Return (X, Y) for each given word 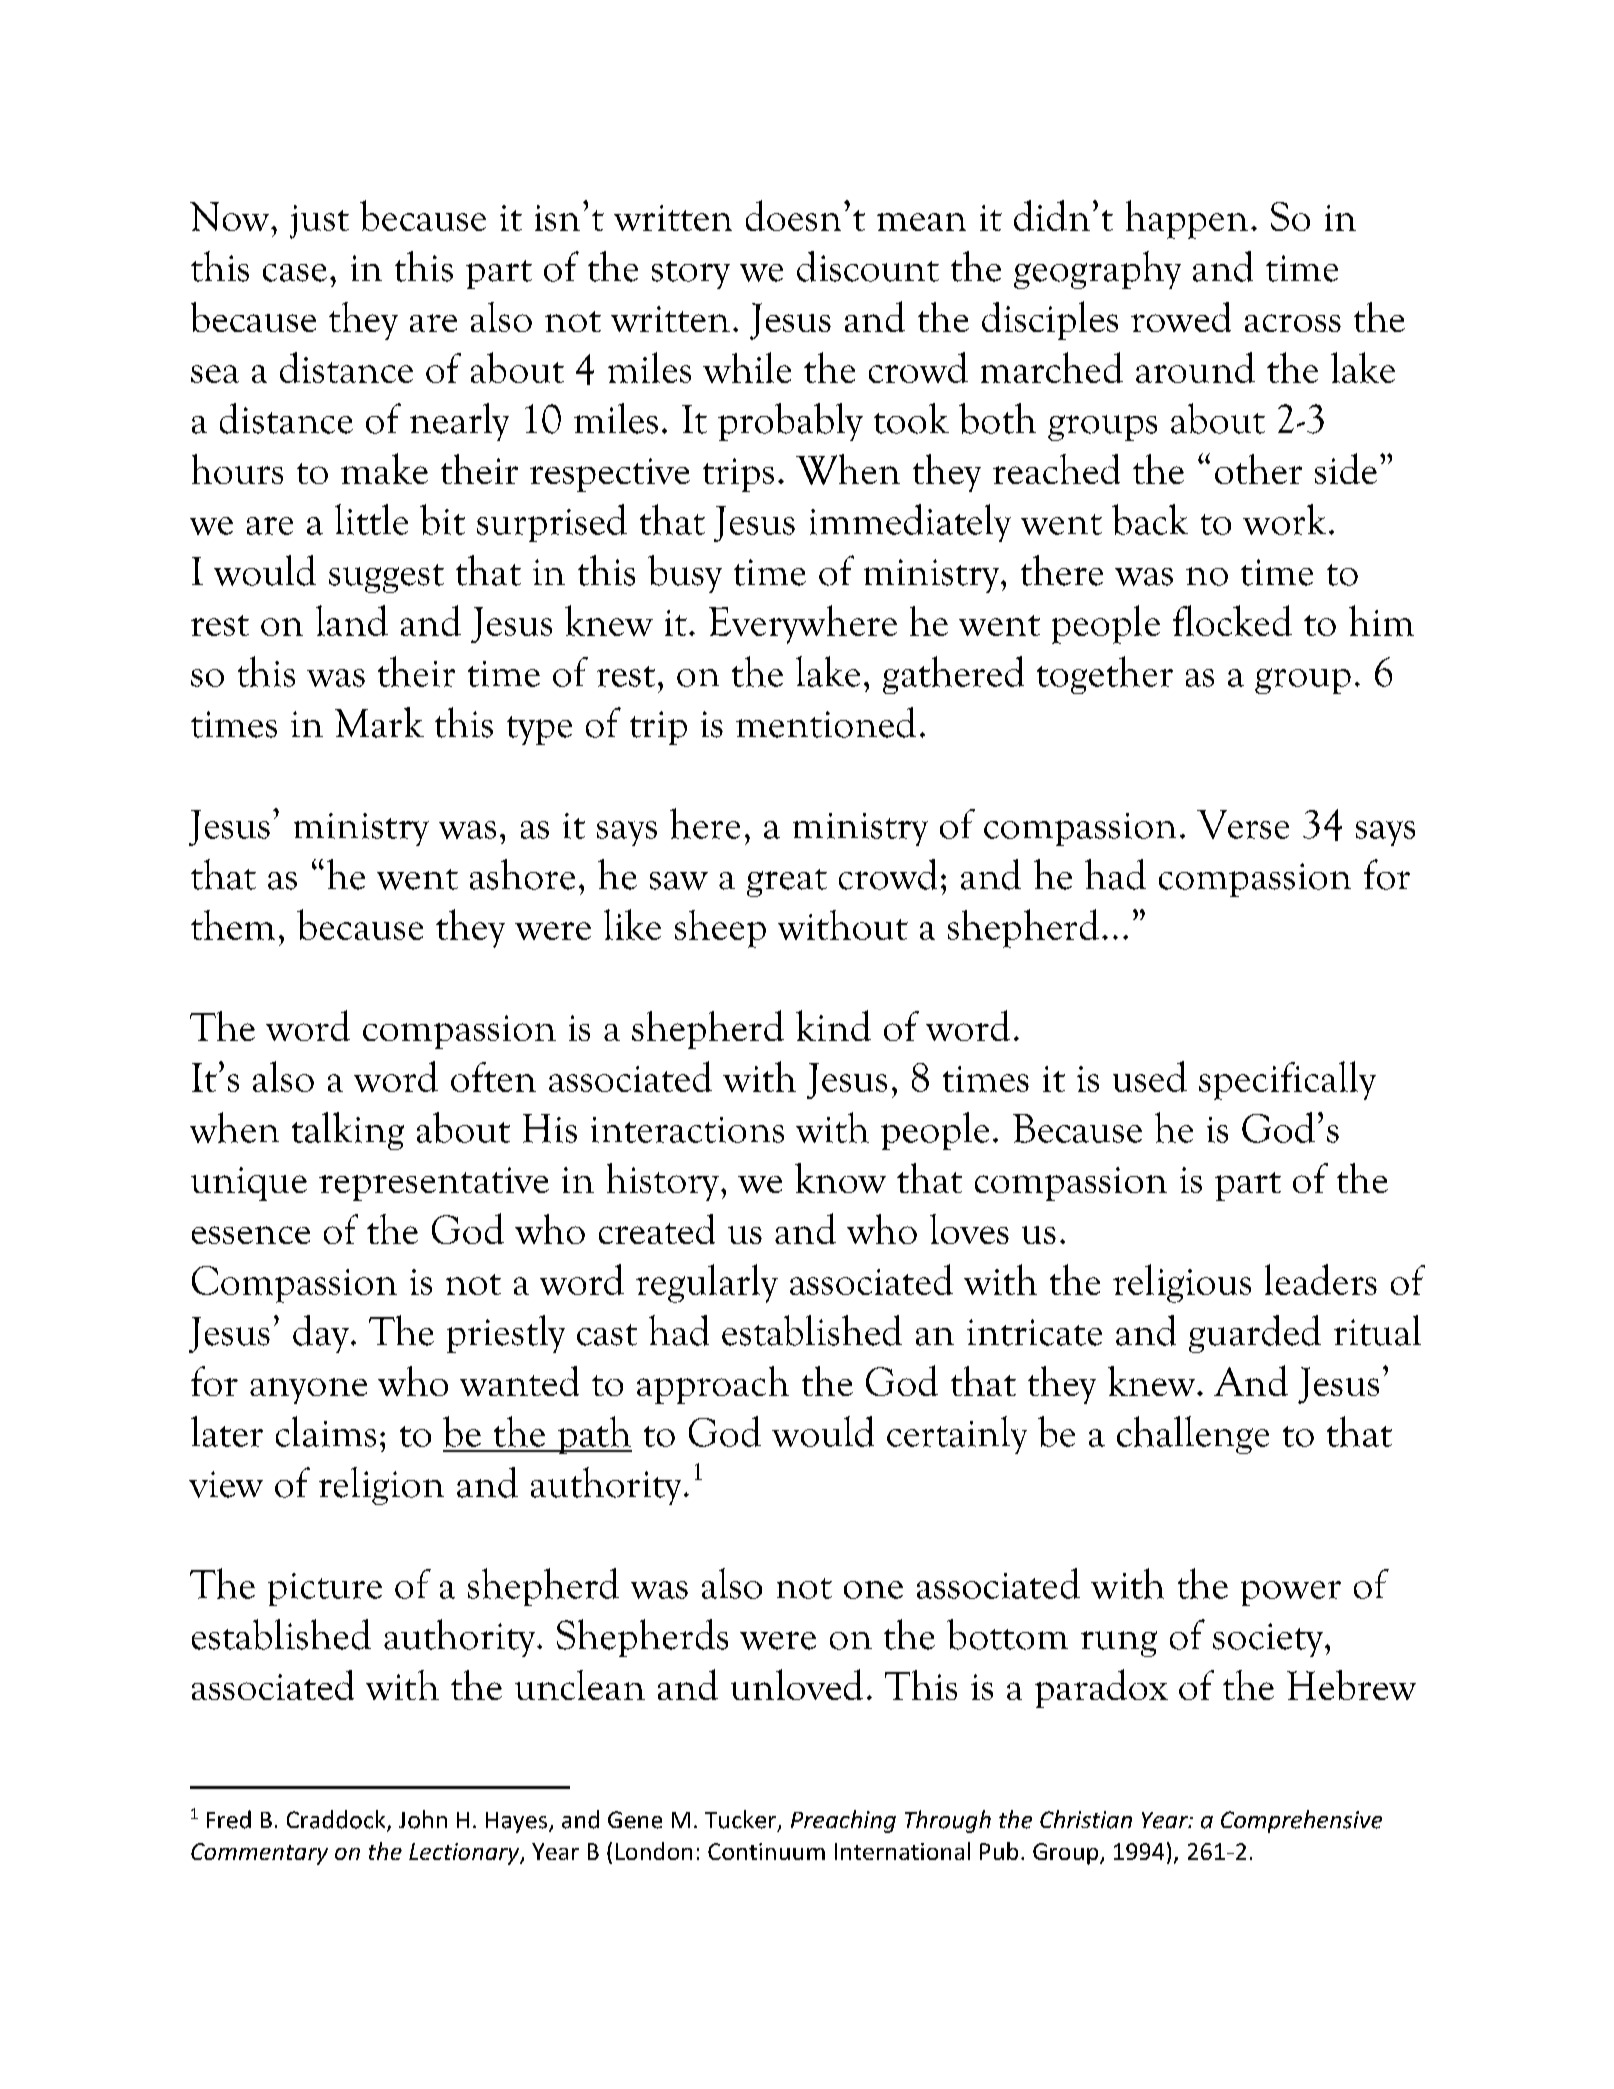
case (295, 273)
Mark (379, 722)
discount (868, 266)
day (321, 1334)
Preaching (843, 1821)
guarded (1255, 1334)
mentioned (826, 722)
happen (1187, 219)
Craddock (337, 1820)
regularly (707, 1283)
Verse (1243, 824)
